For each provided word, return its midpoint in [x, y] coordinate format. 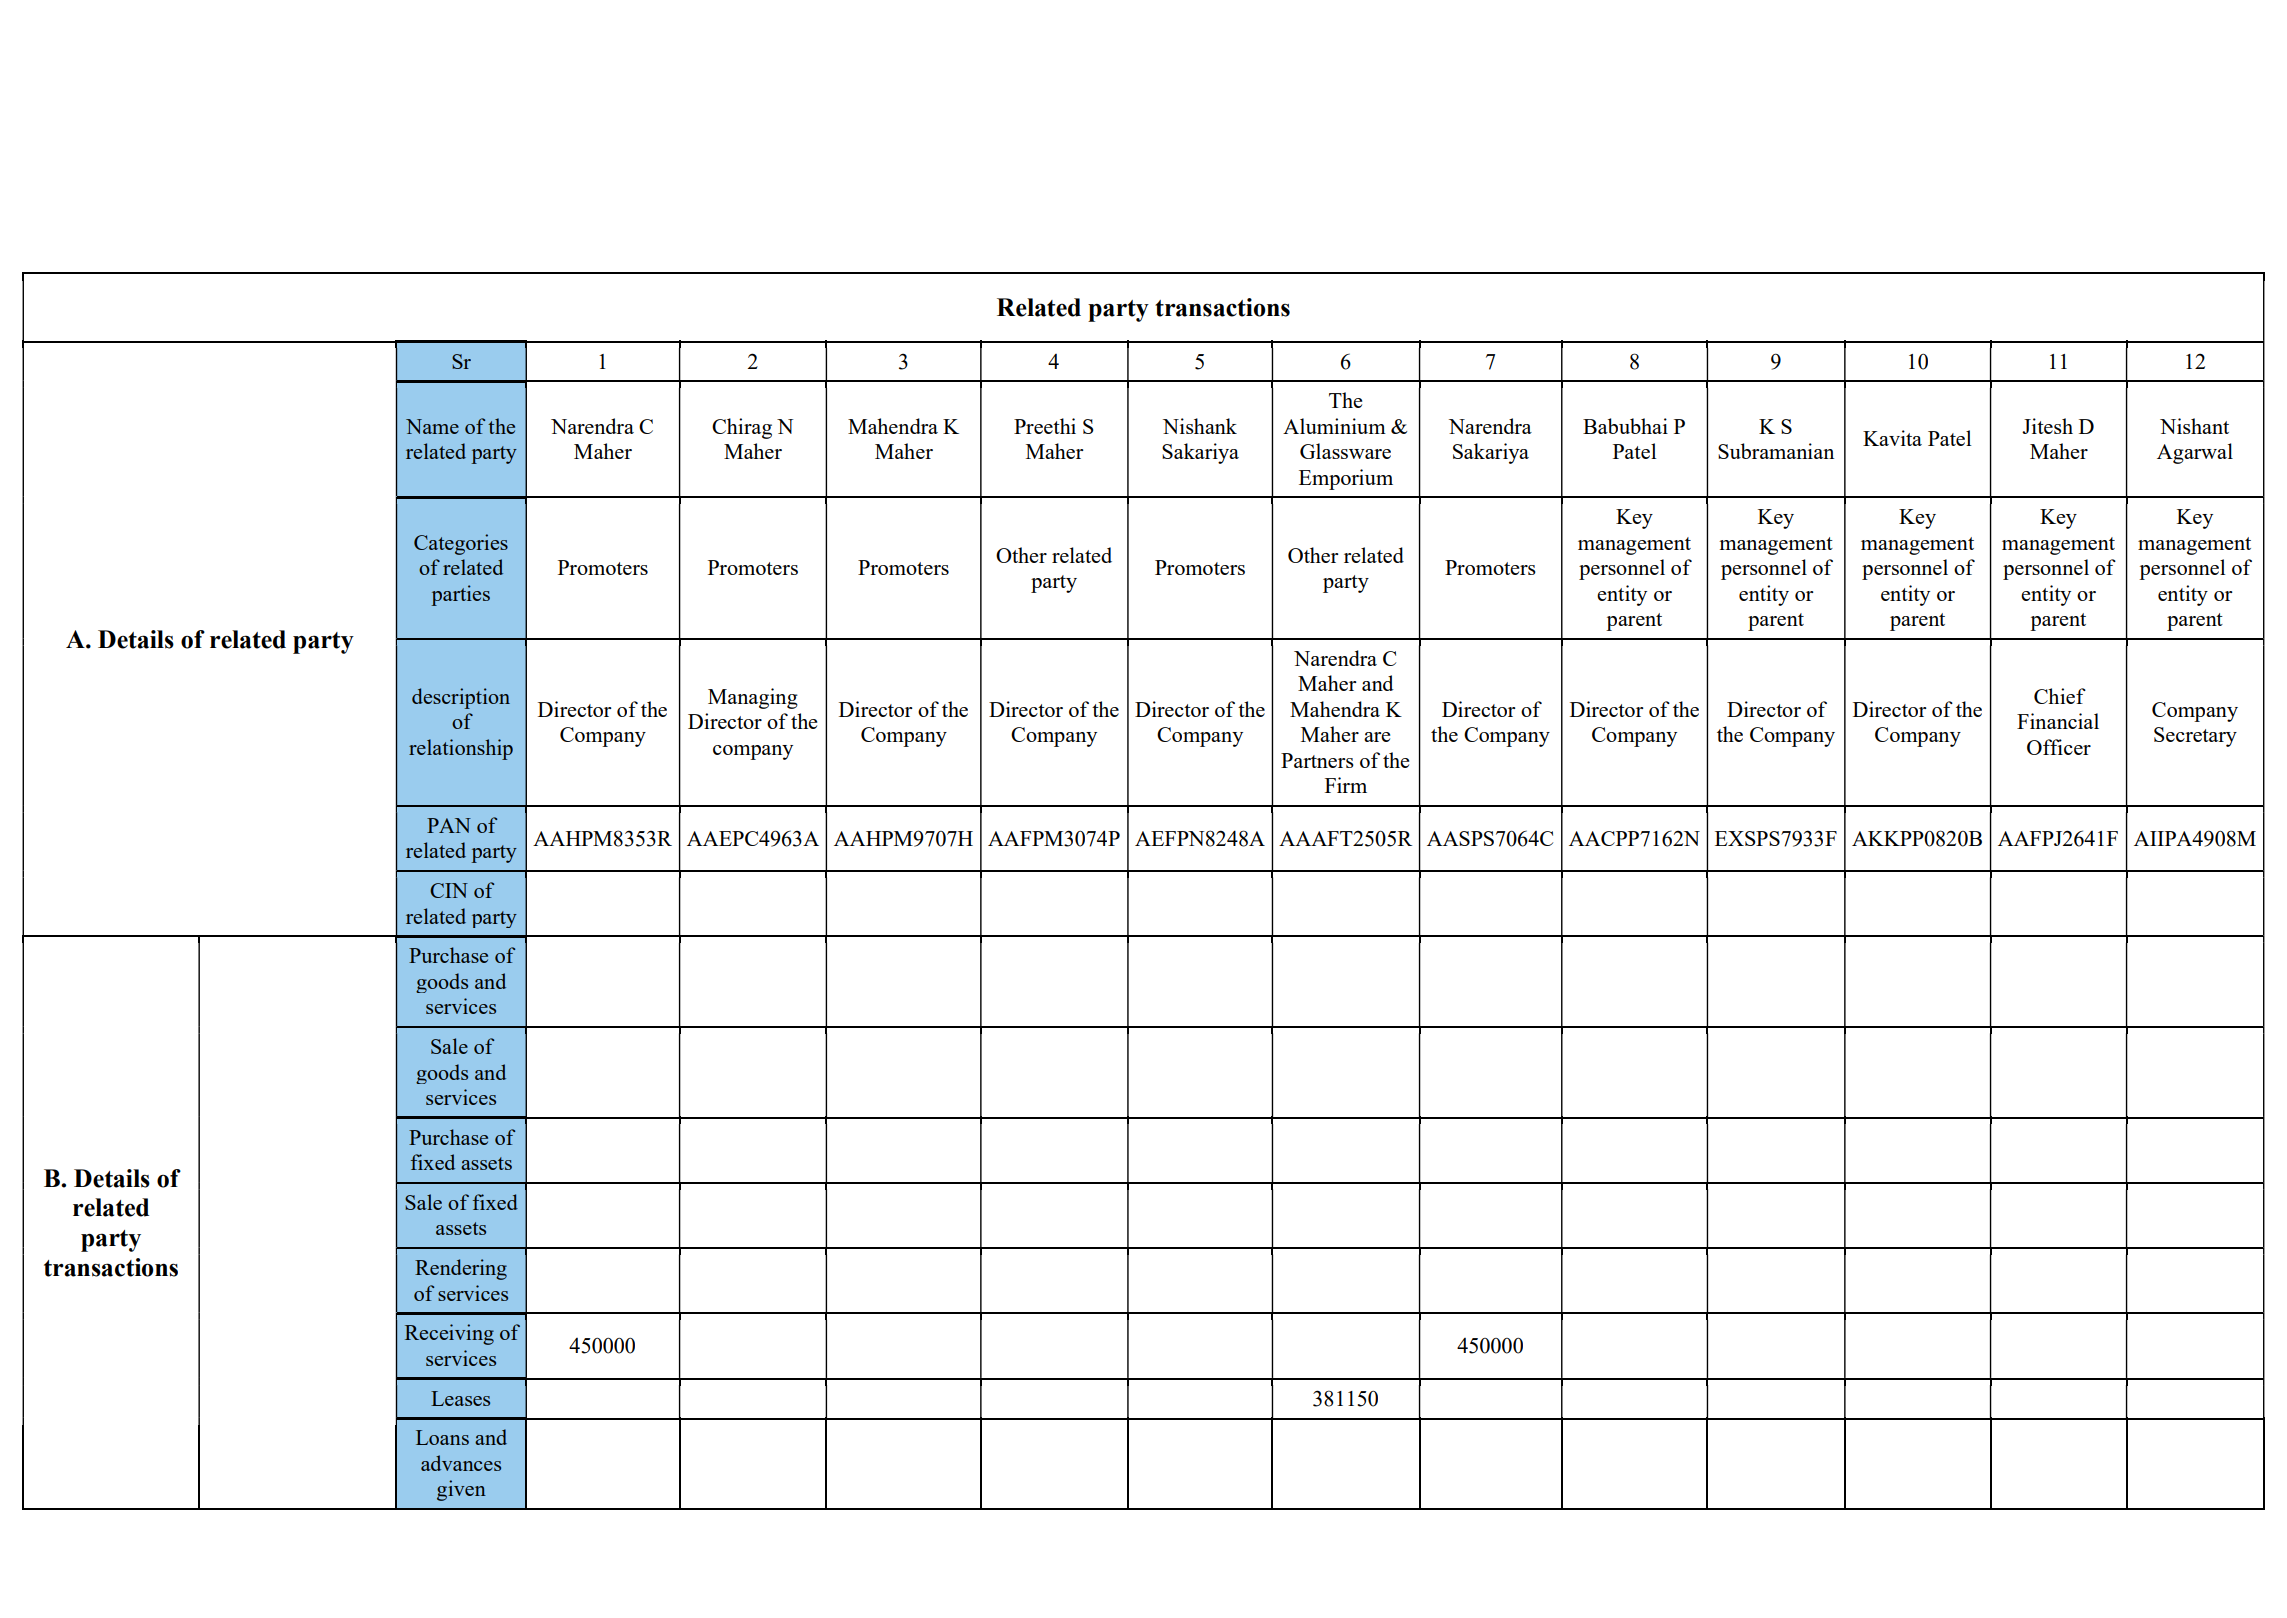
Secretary [2195, 737]
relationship [461, 749]
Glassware [1345, 451]
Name [432, 426]
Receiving [449, 1334]
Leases [460, 1398]
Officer [2059, 747]
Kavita [1892, 438]
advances [461, 1463]
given [461, 1490]
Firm [1346, 785]
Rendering [461, 1269]
